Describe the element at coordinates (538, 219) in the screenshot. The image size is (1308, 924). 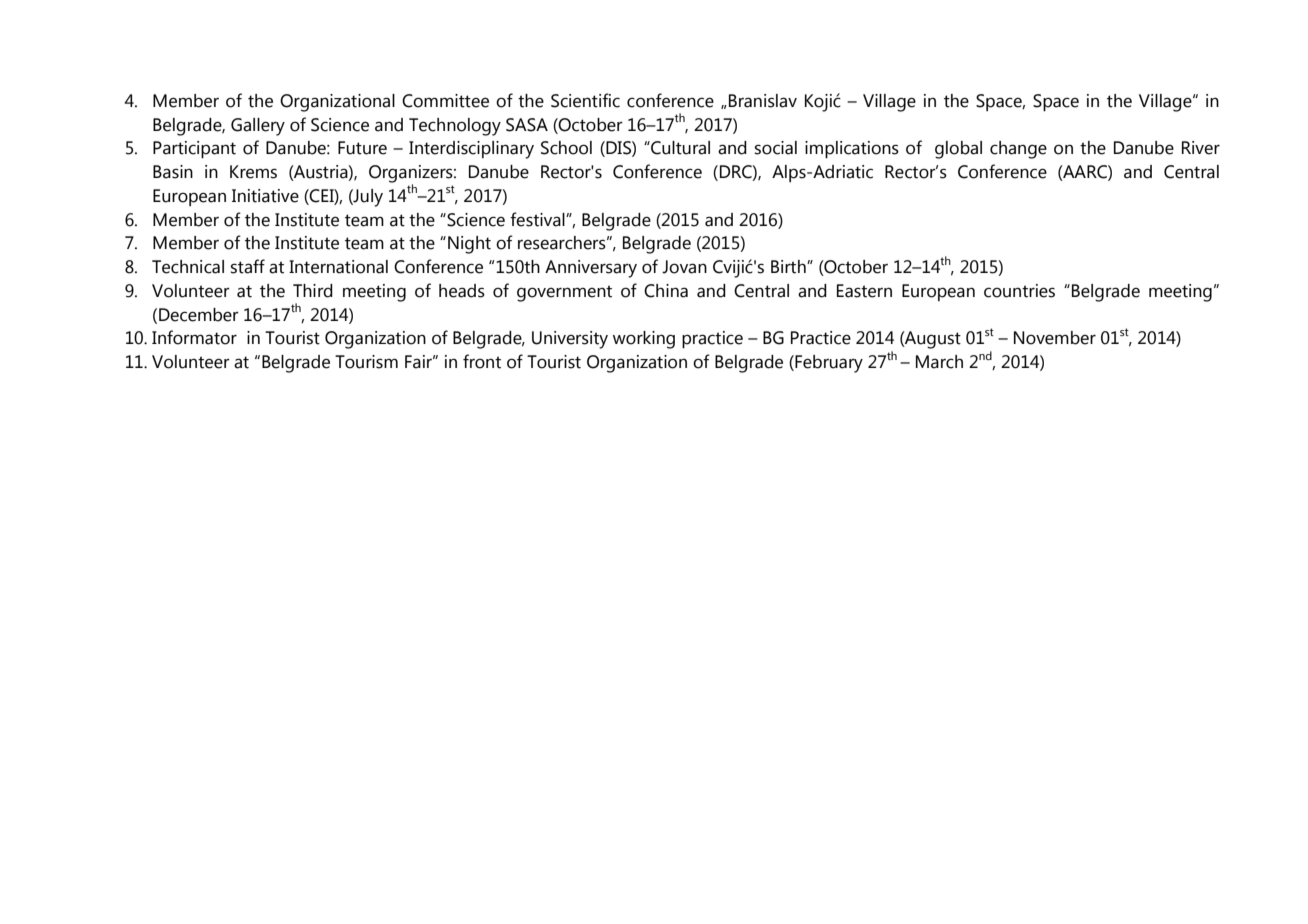
I see `festival` at that location.
